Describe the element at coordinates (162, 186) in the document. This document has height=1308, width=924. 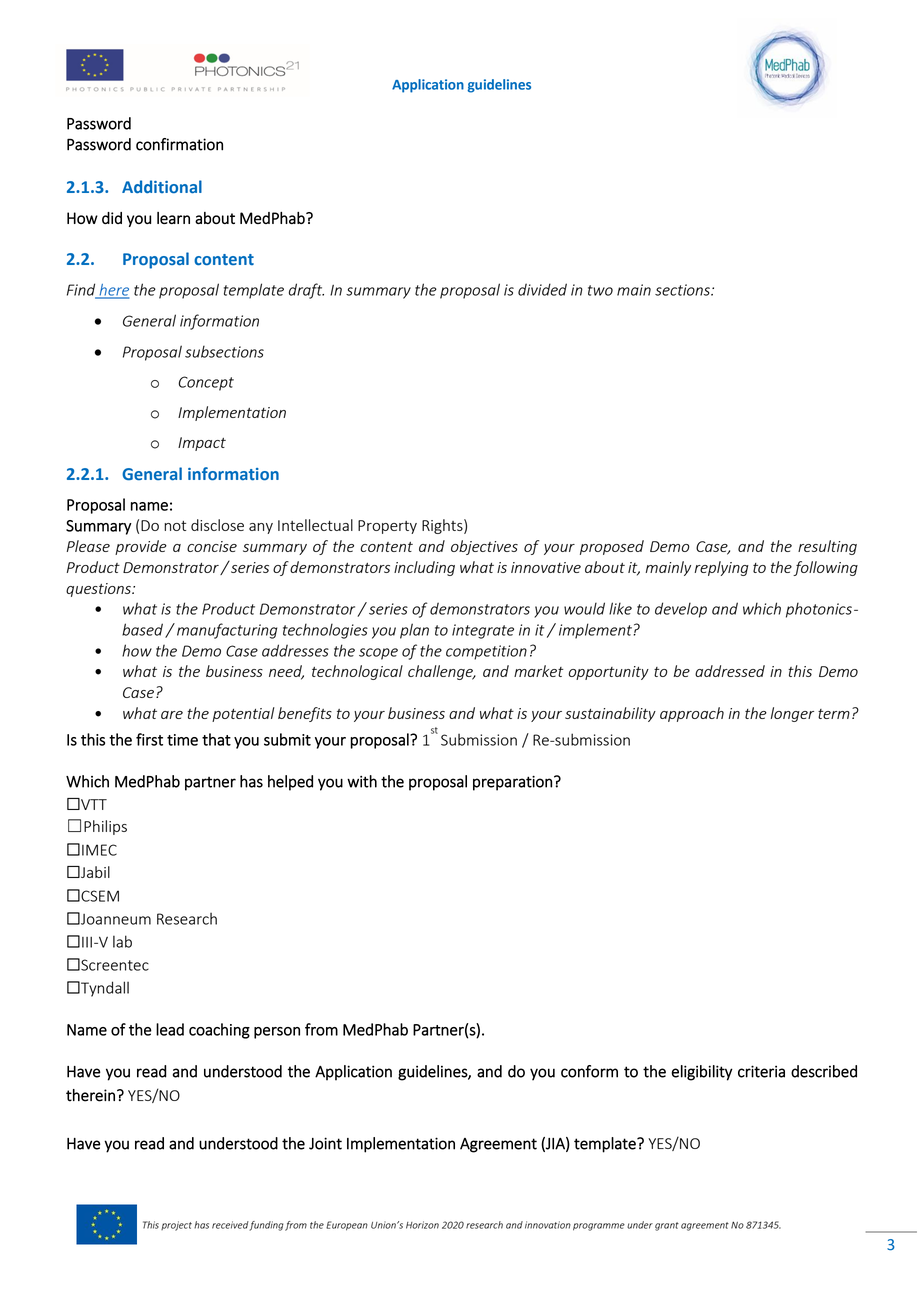
I see `Additional` at that location.
